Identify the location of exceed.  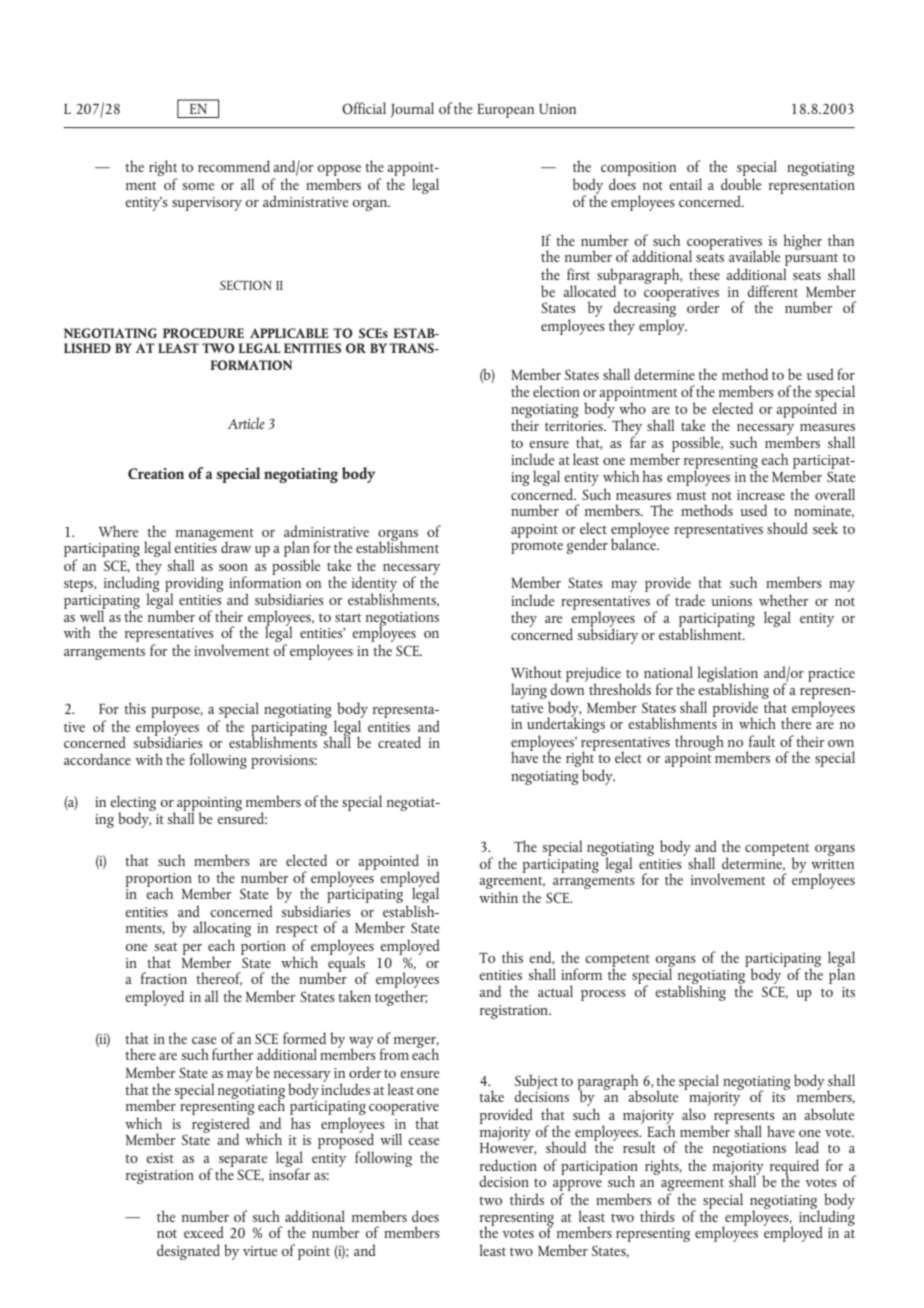
(204, 1232).
